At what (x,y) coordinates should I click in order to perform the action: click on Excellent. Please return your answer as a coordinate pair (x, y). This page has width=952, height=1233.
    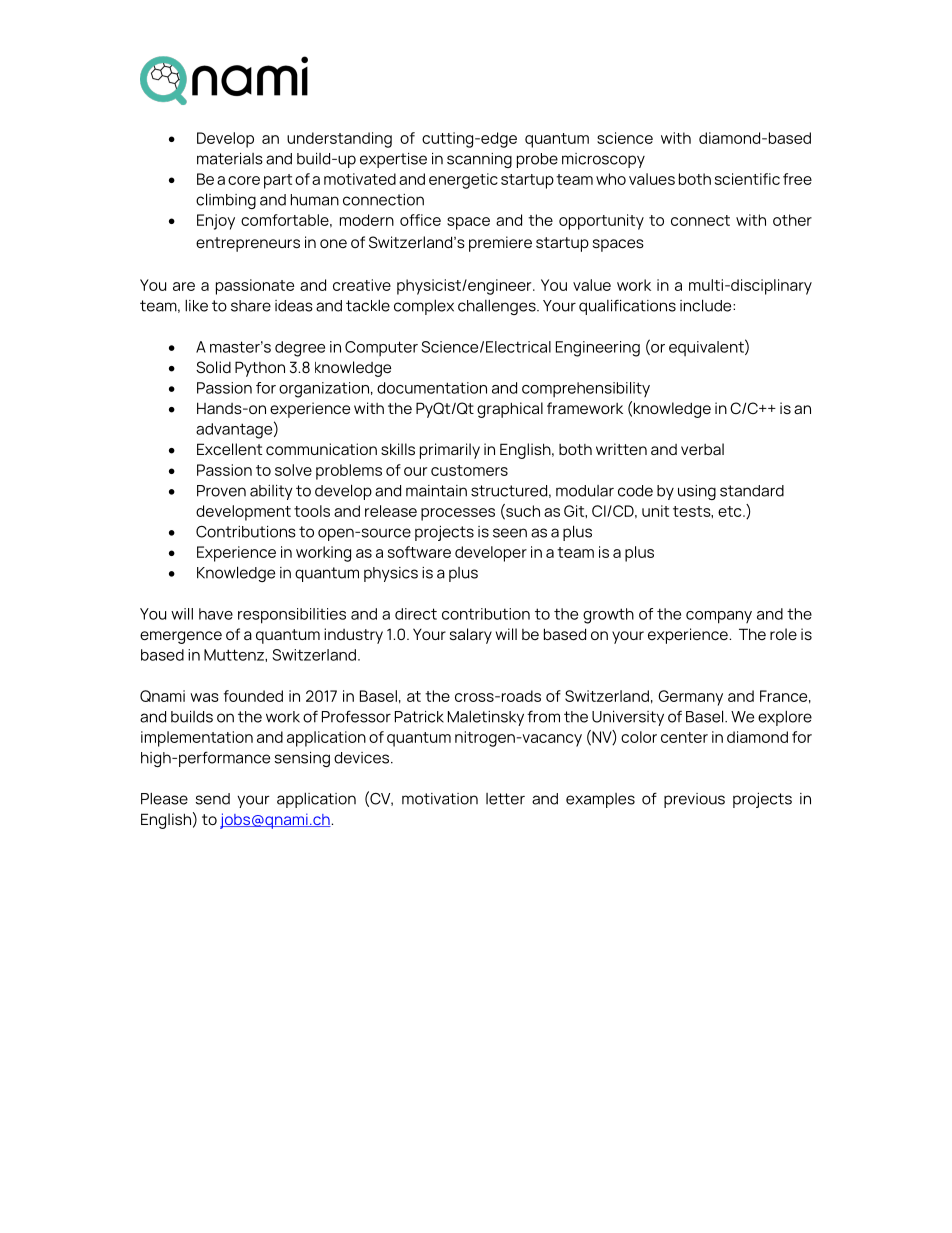
    Looking at the image, I should click on (229, 449).
